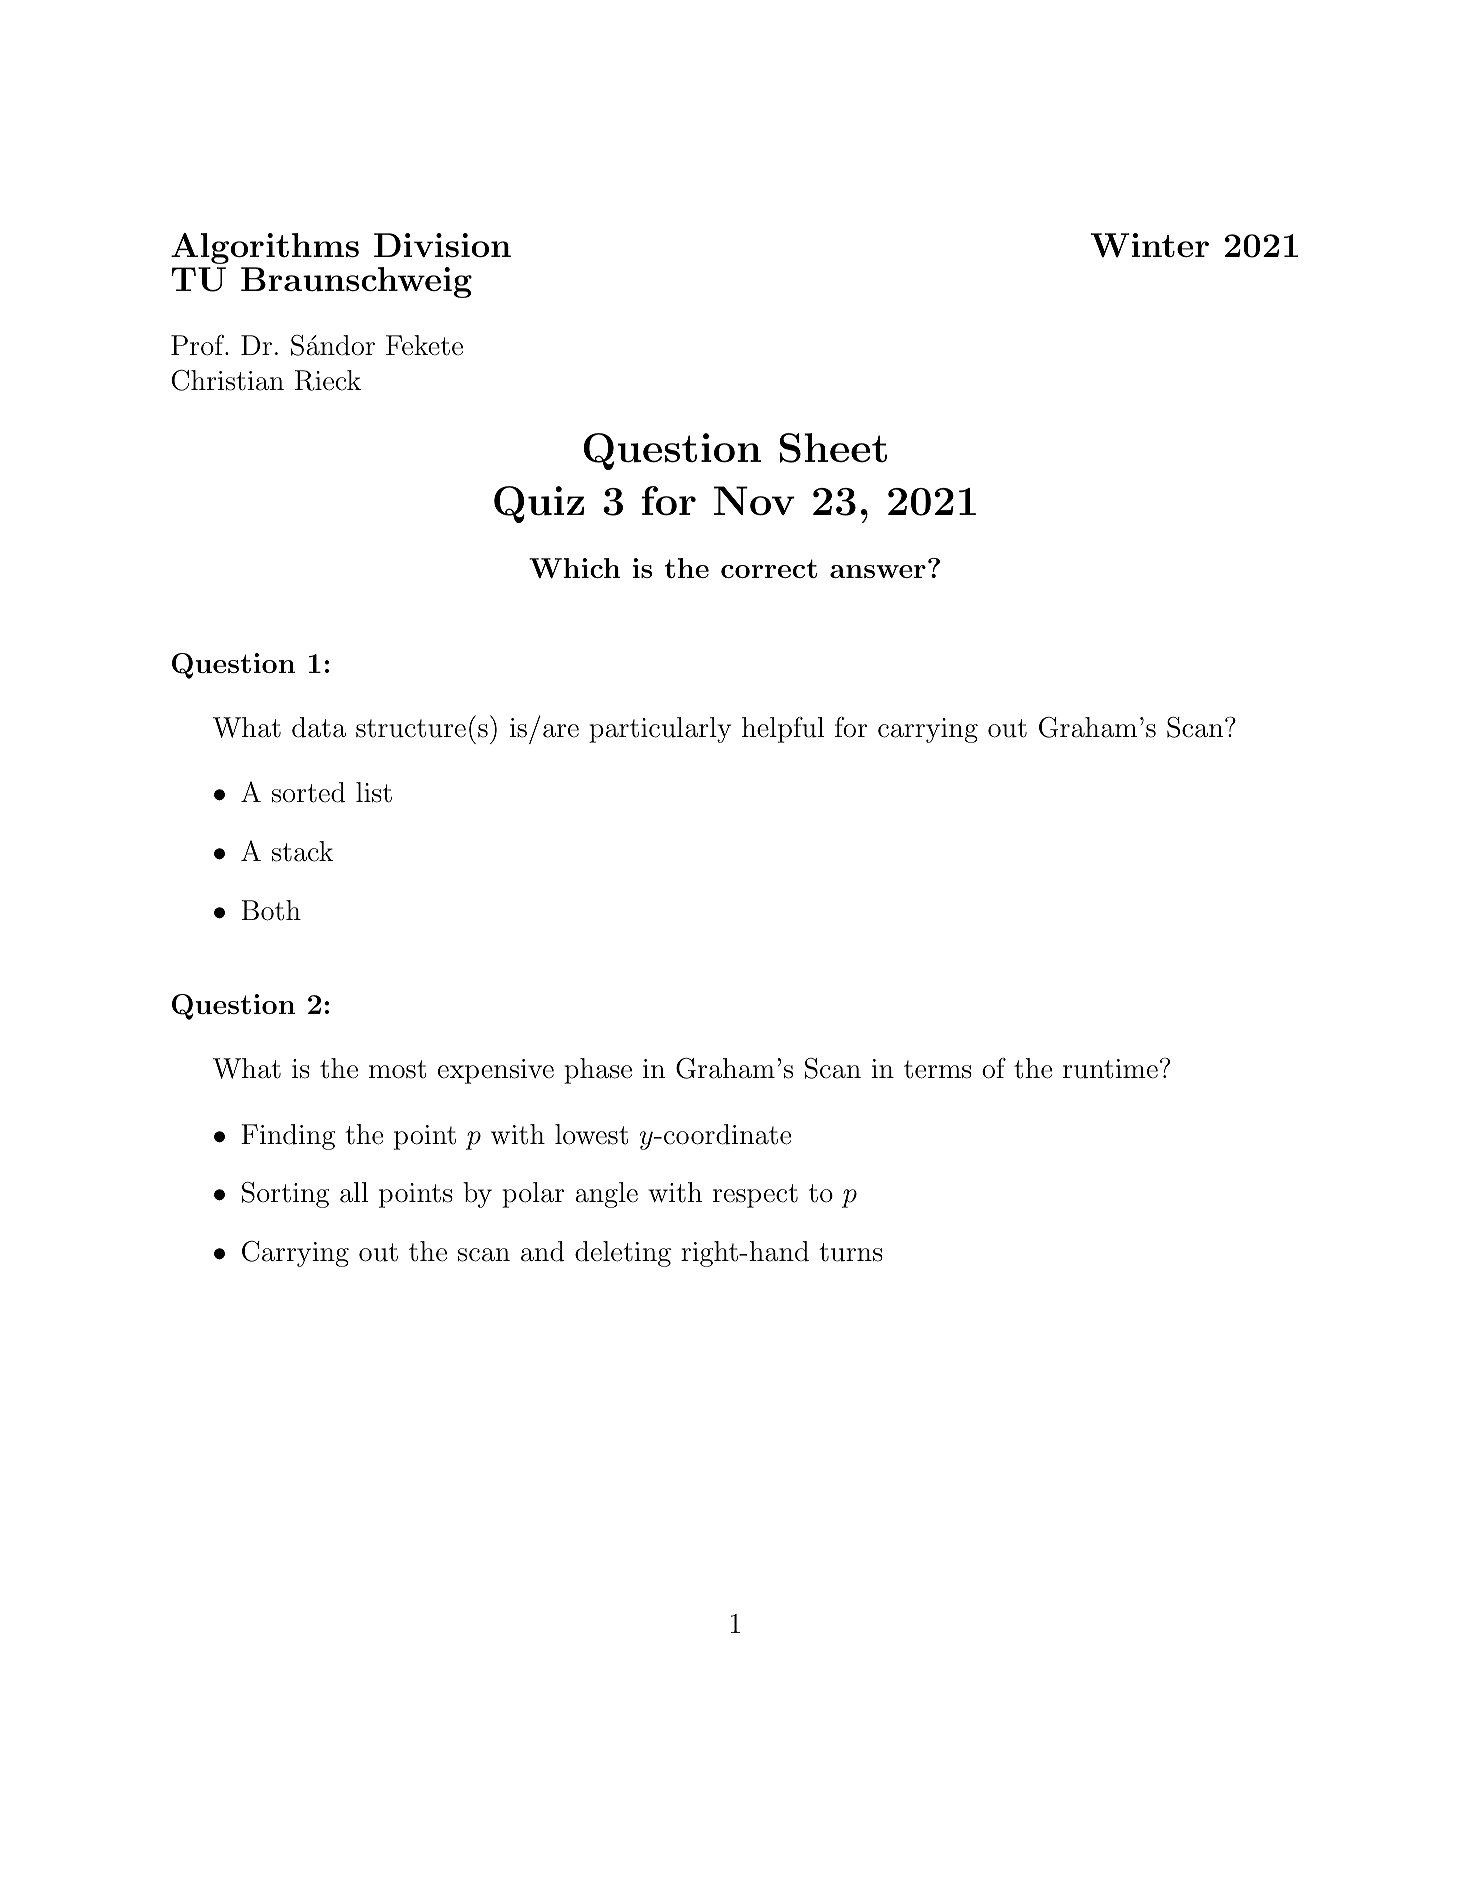 The image size is (1471, 1904). I want to click on Braunschweig, so click(356, 282).
